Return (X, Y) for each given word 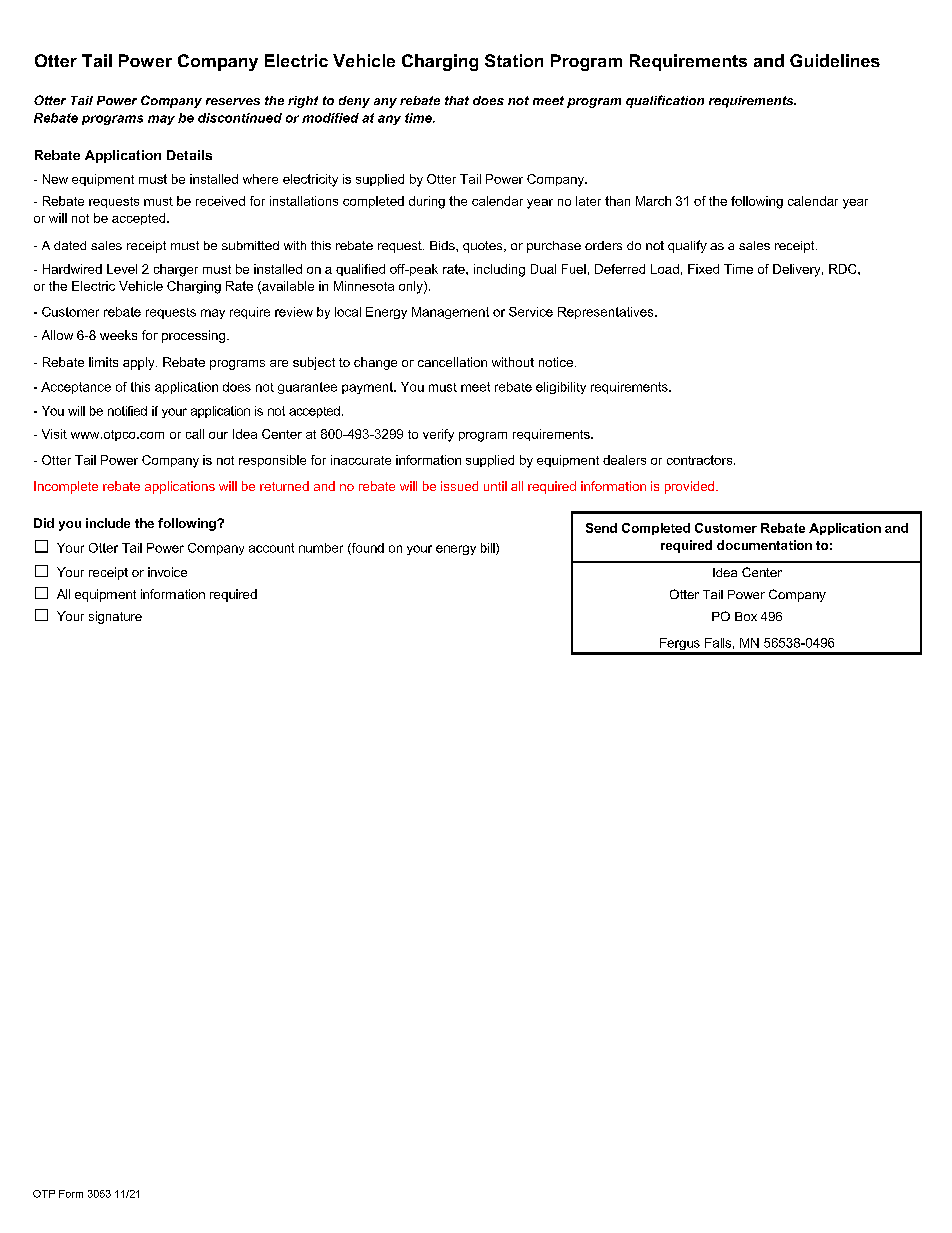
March (653, 201)
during (427, 202)
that (457, 100)
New (55, 179)
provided (691, 487)
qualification (665, 101)
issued (459, 486)
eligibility (561, 388)
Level (122, 269)
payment (368, 388)
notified (127, 411)
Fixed (703, 269)
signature (115, 617)
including (499, 270)
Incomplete (66, 487)
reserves (233, 101)
